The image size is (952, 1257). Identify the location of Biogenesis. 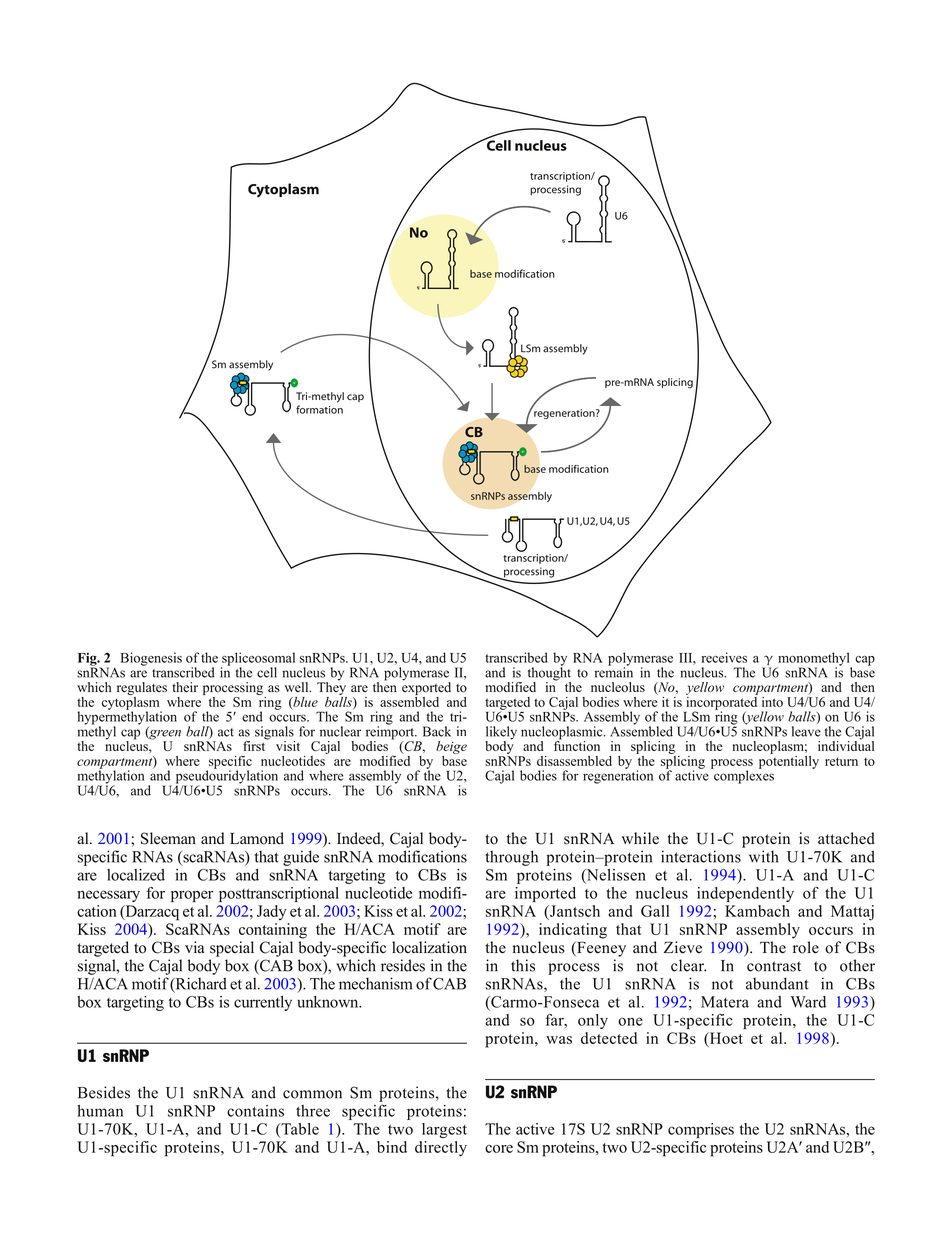
(151, 659).
